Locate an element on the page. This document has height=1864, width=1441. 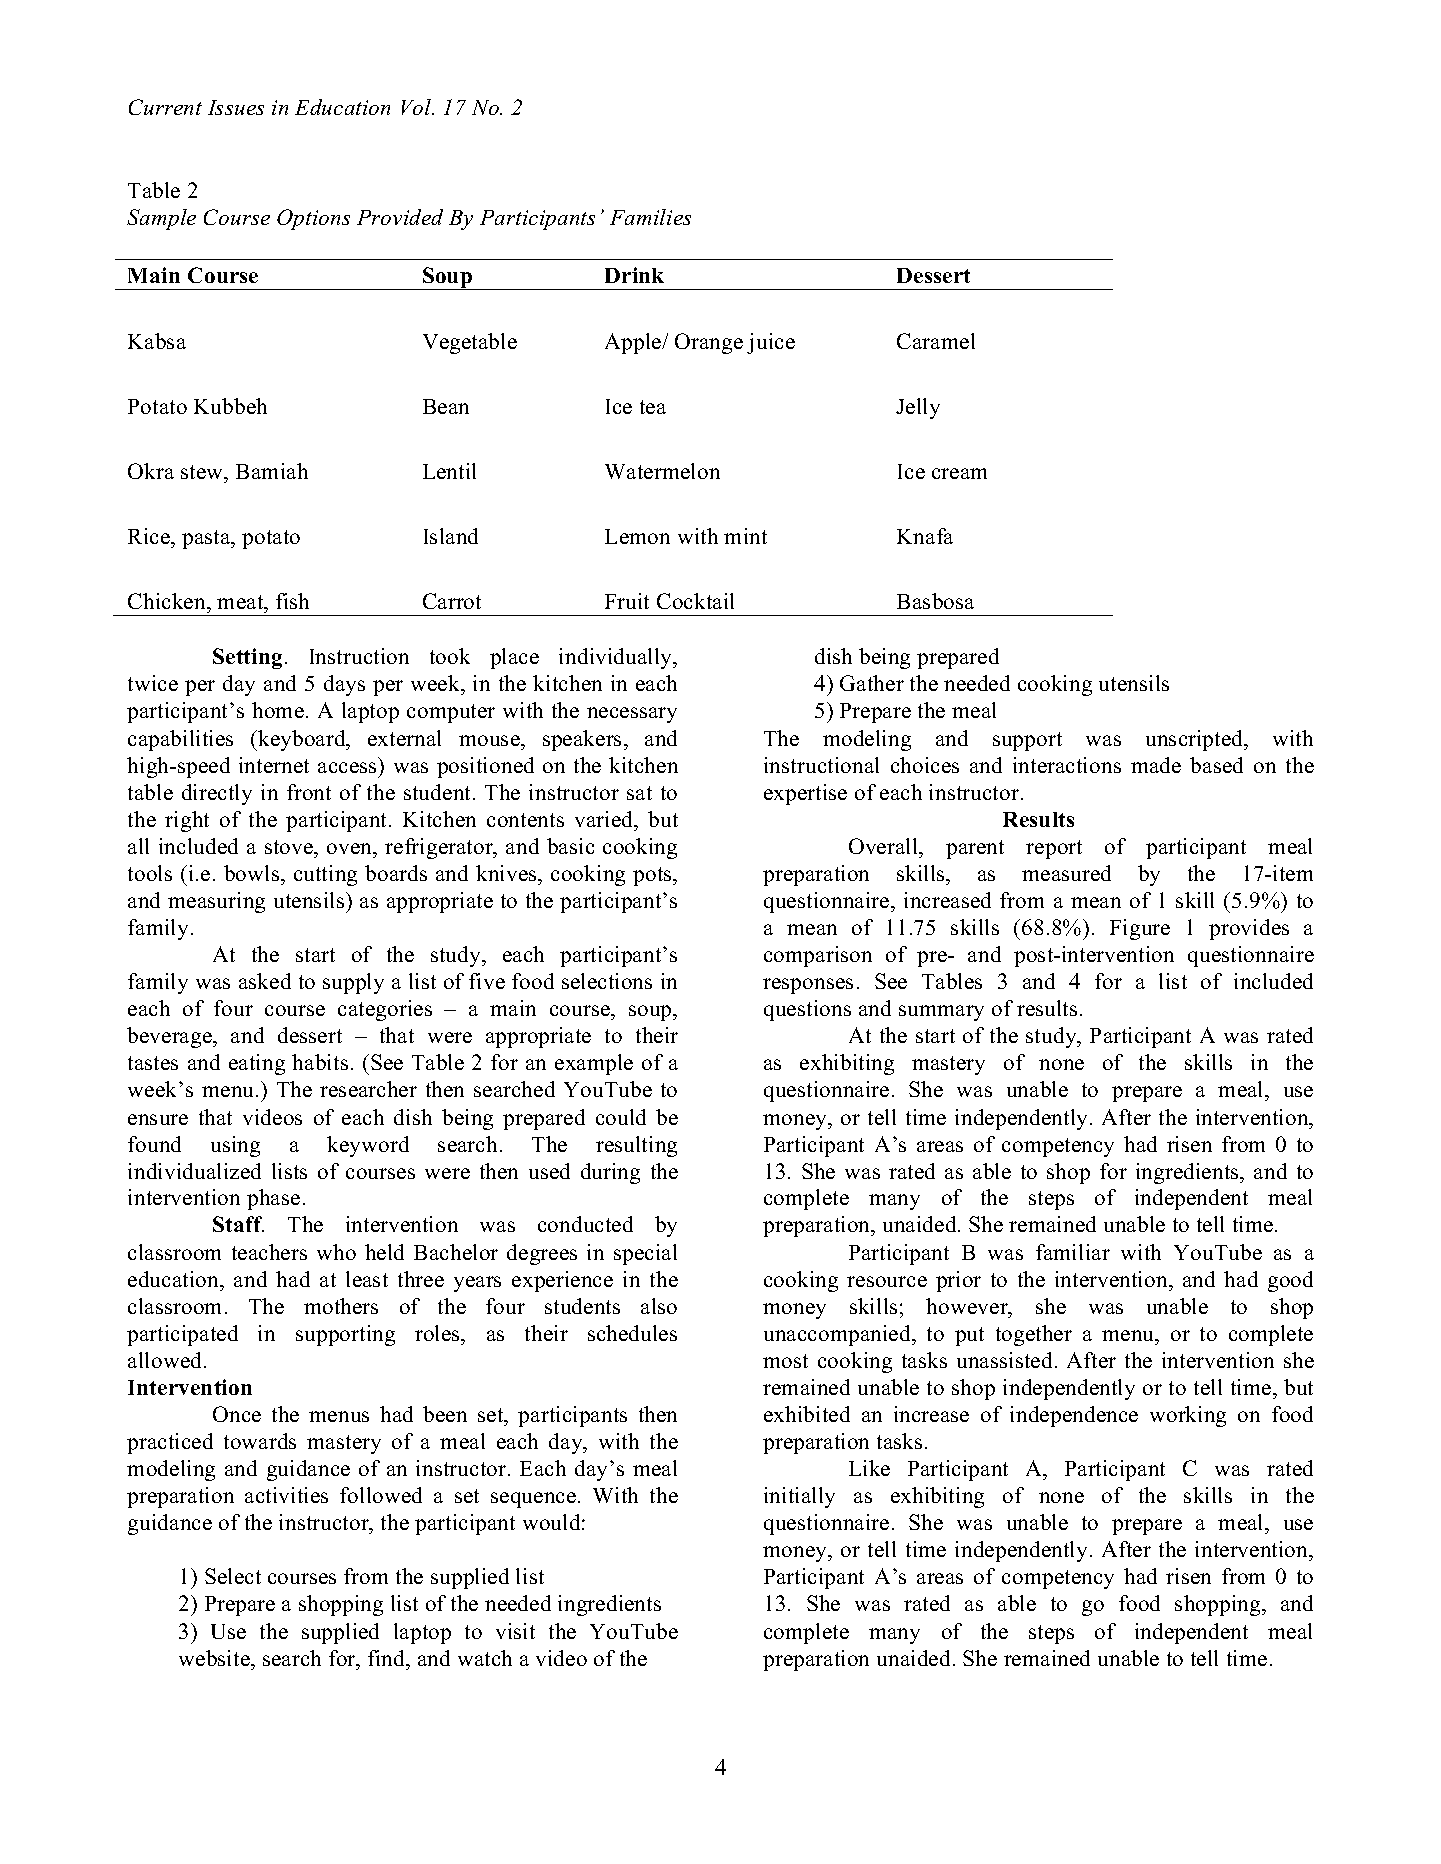
Jelly is located at coordinates (918, 408).
